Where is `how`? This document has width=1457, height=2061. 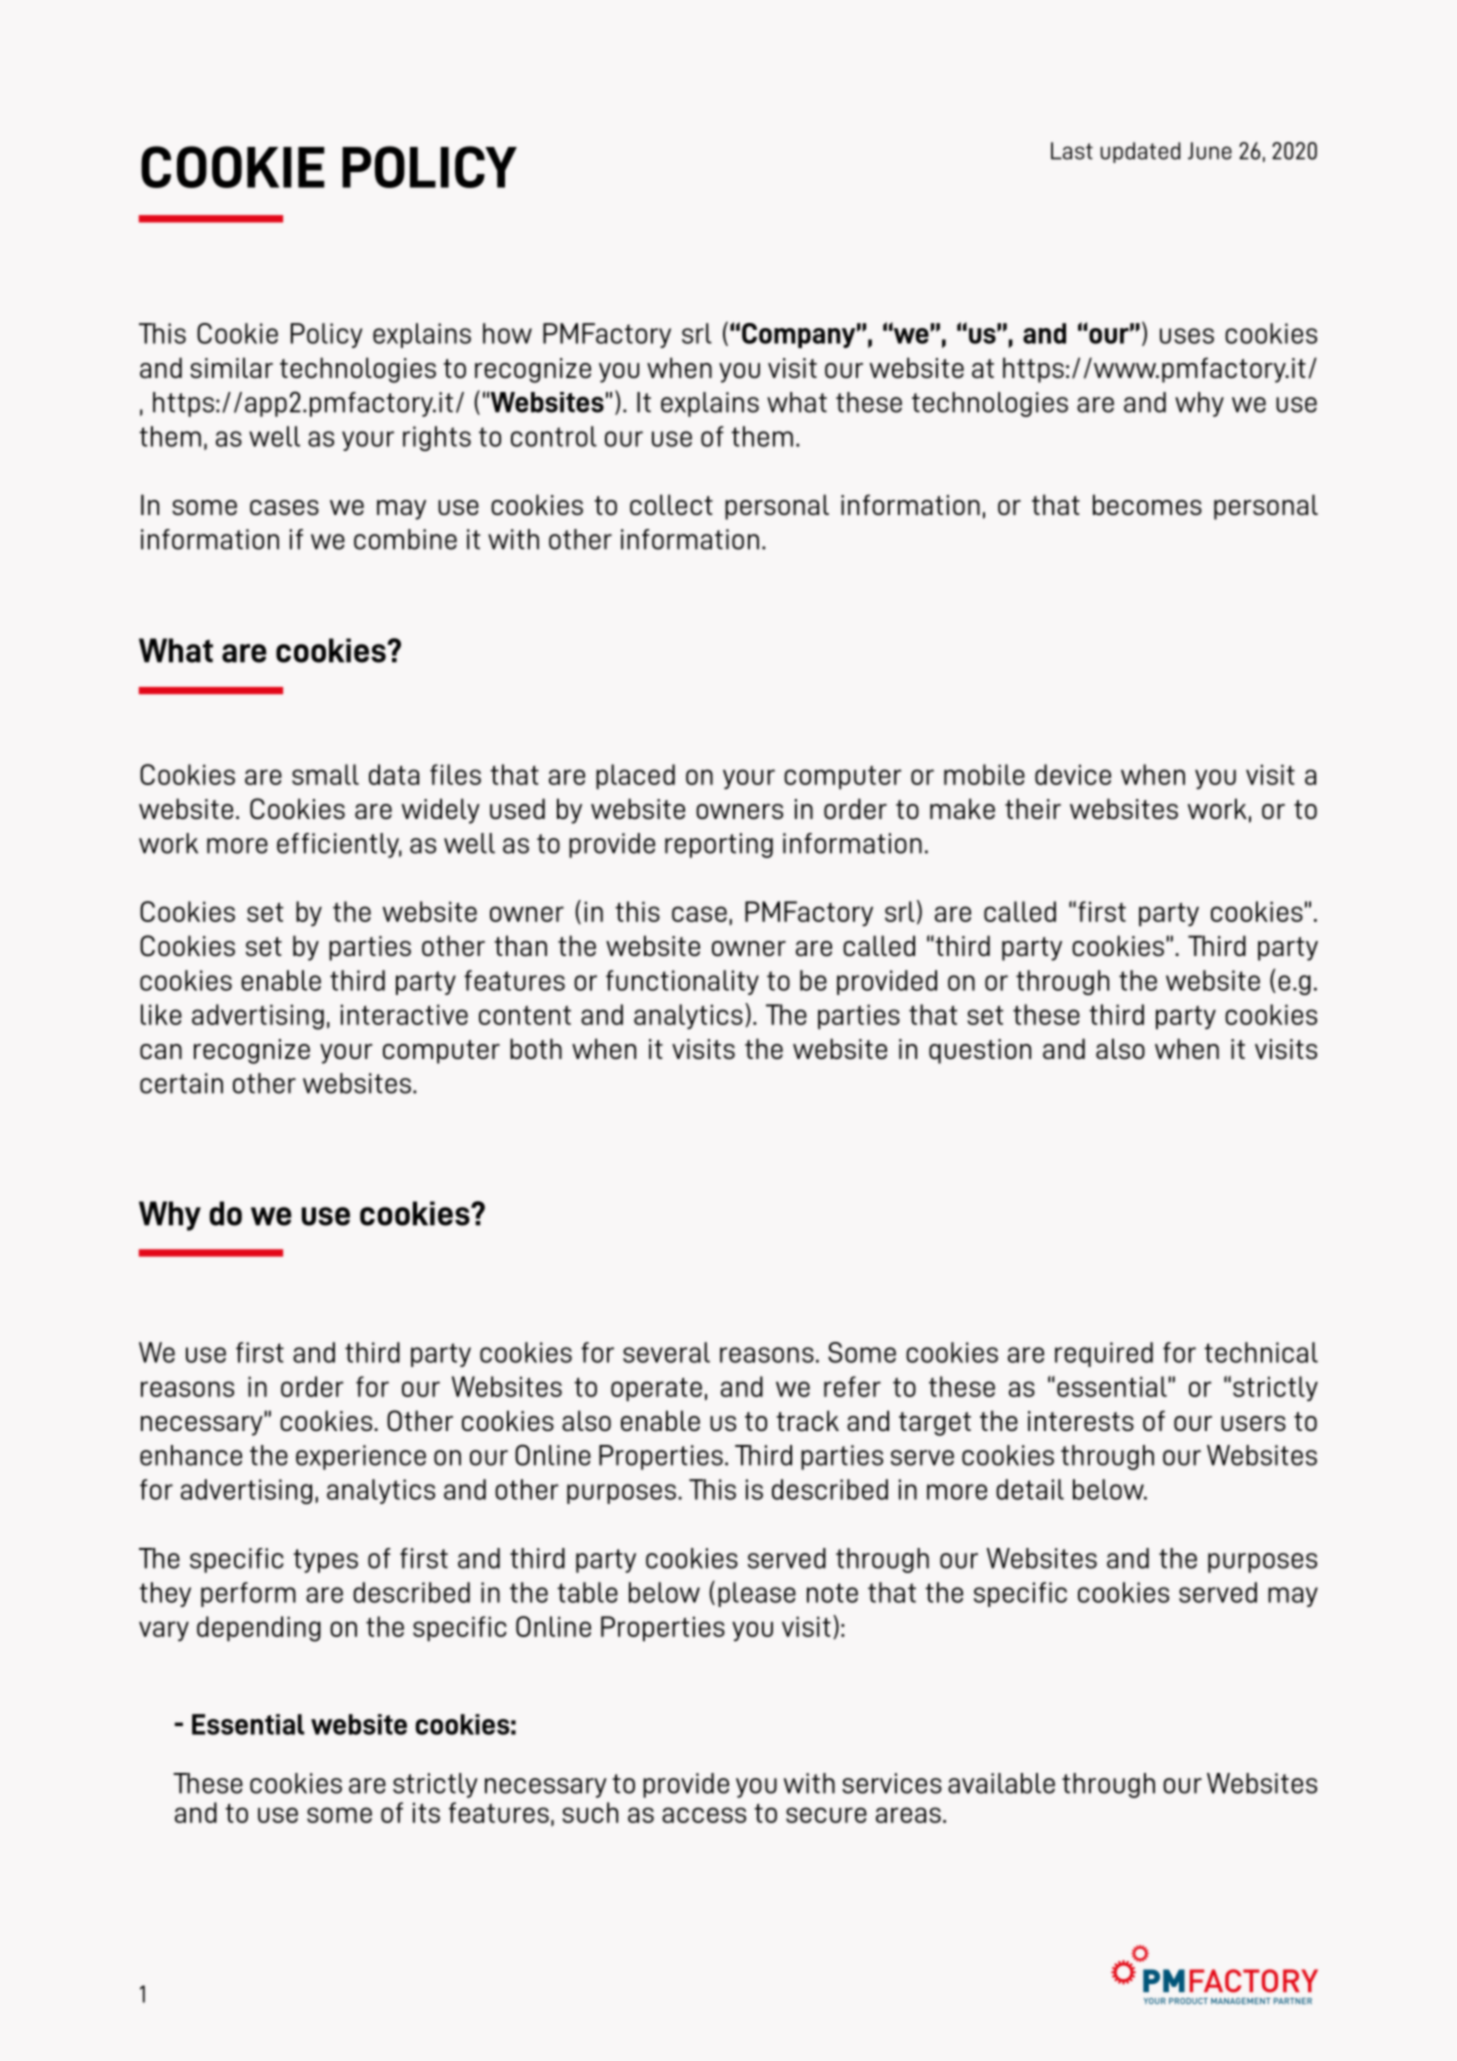
how is located at coordinates (507, 333).
